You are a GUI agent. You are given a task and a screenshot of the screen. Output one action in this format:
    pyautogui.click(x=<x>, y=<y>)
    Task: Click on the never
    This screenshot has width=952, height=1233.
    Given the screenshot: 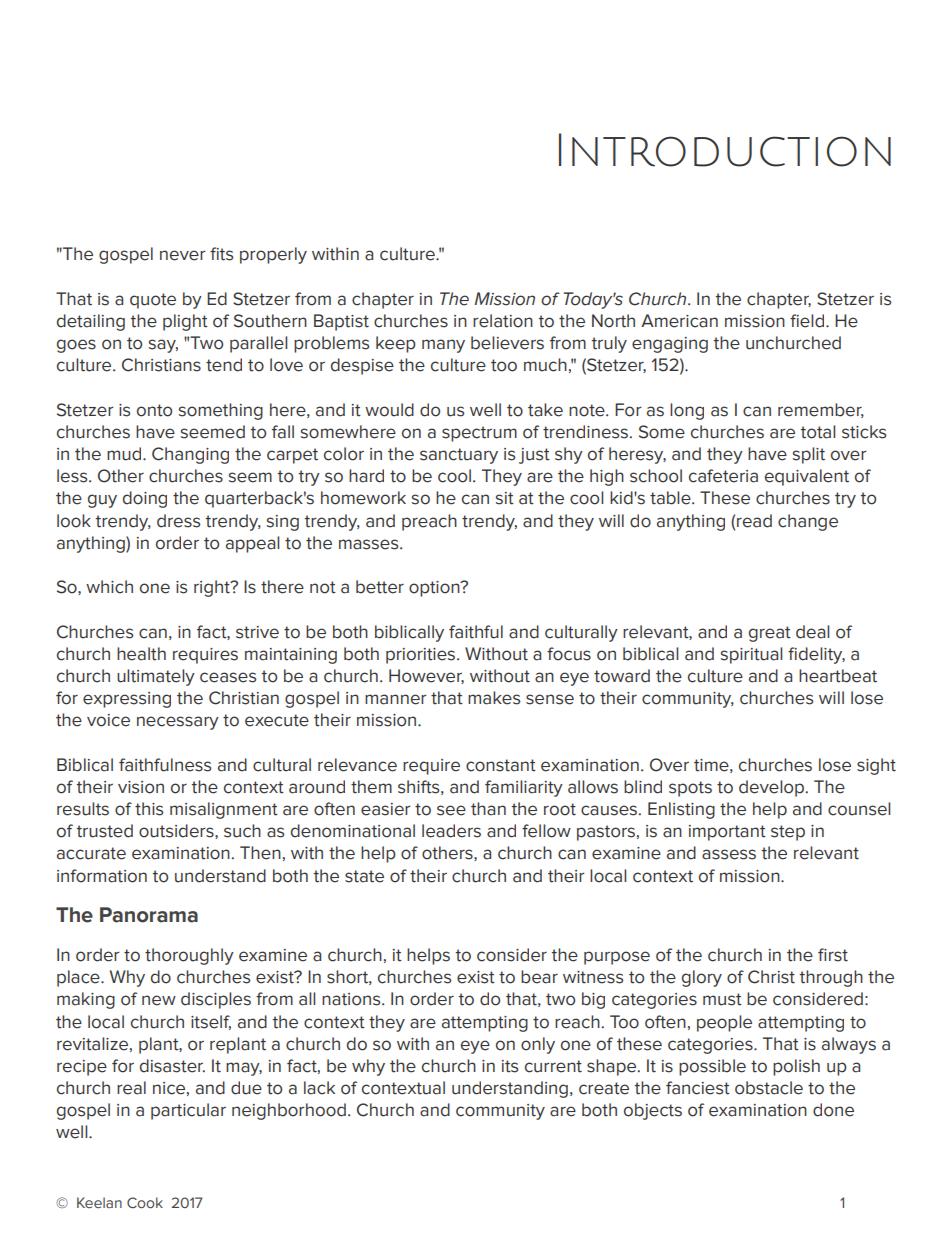 What is the action you would take?
    pyautogui.click(x=183, y=255)
